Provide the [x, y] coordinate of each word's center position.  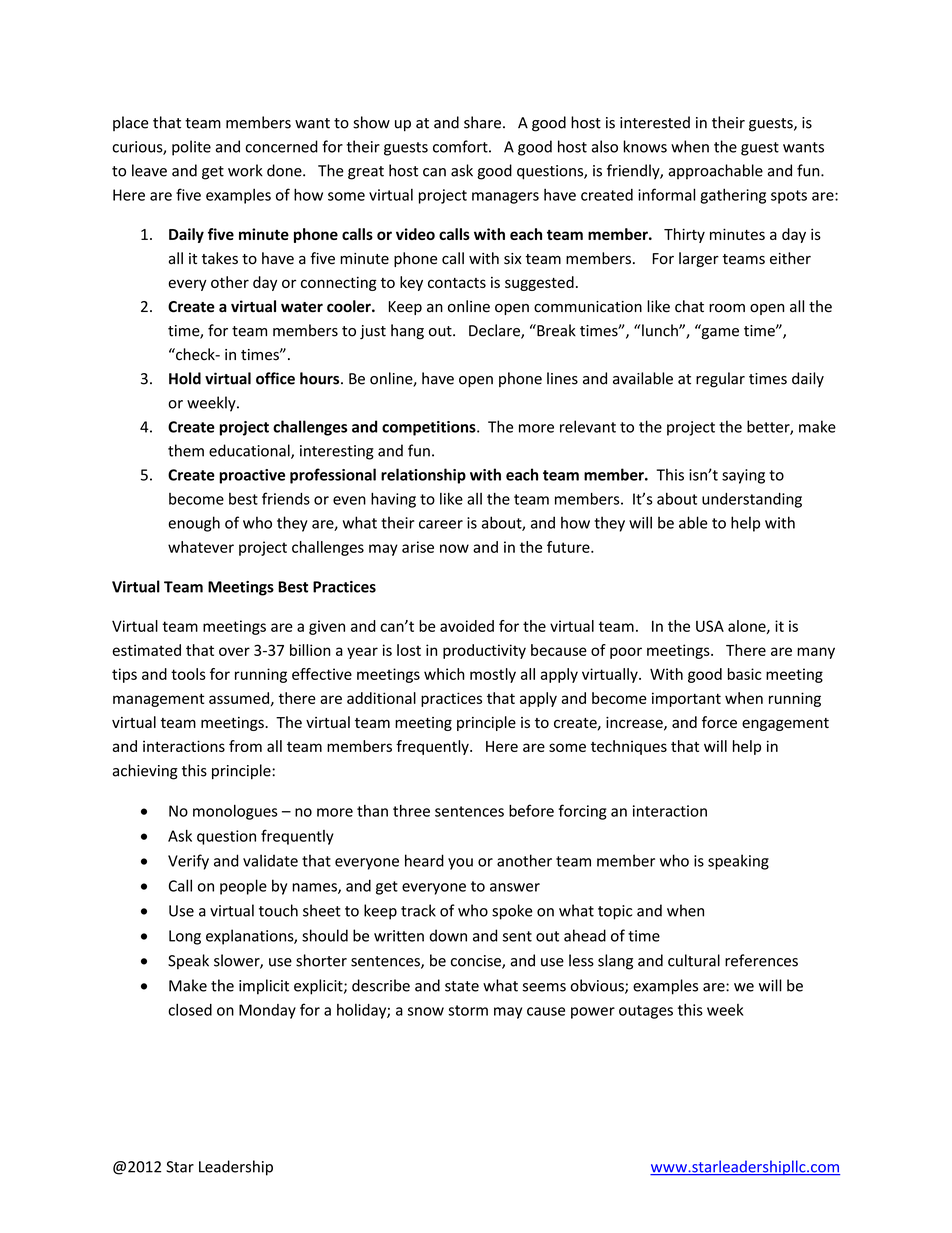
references [761, 960]
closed [190, 1010]
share [482, 122]
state [462, 986]
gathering [733, 196]
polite [191, 148]
